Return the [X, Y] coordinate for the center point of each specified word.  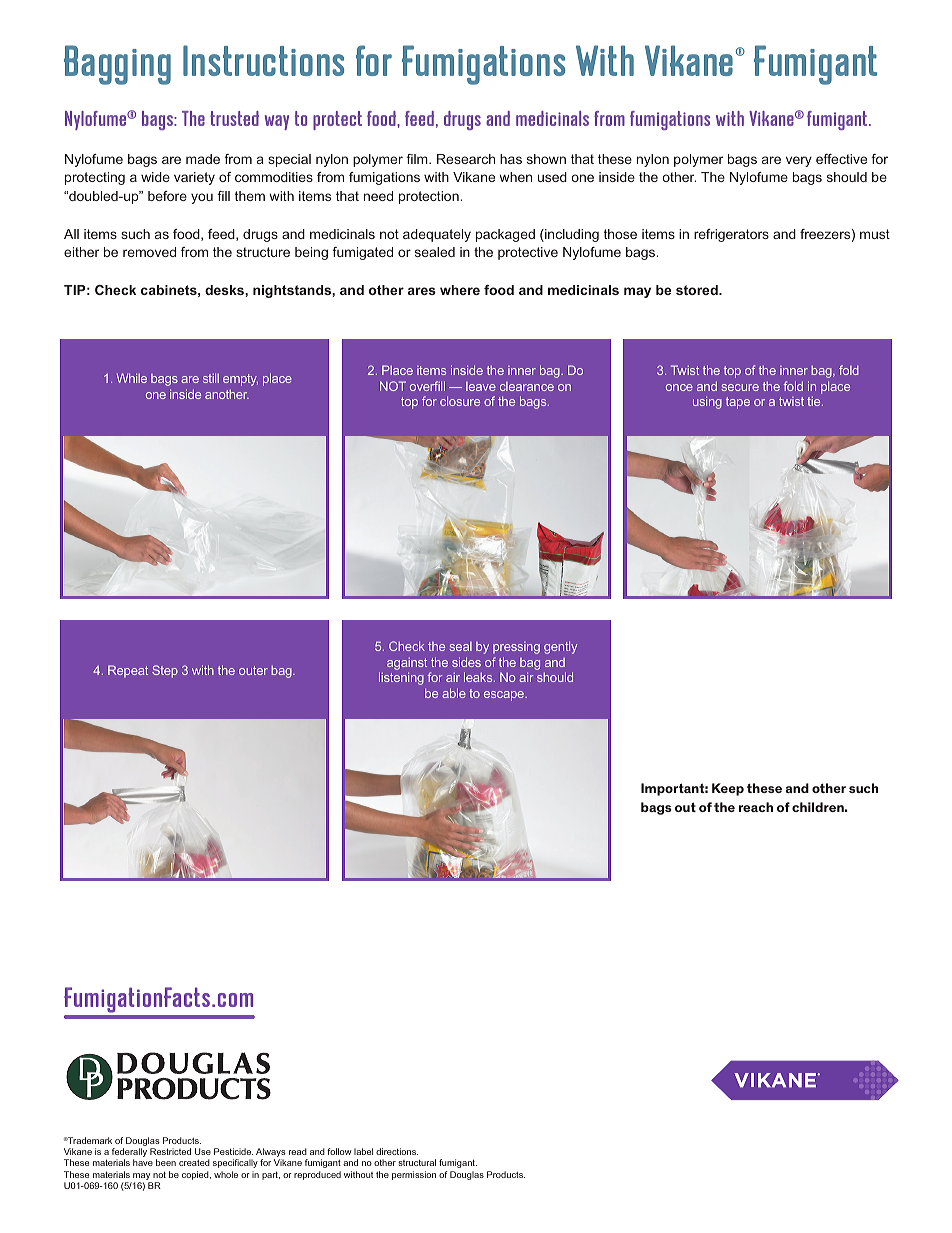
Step [165, 671]
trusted [234, 118]
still [211, 378]
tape [738, 403]
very [799, 161]
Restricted [170, 1151]
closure [460, 401]
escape [505, 696]
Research [466, 159]
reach [756, 807]
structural [417, 1162]
